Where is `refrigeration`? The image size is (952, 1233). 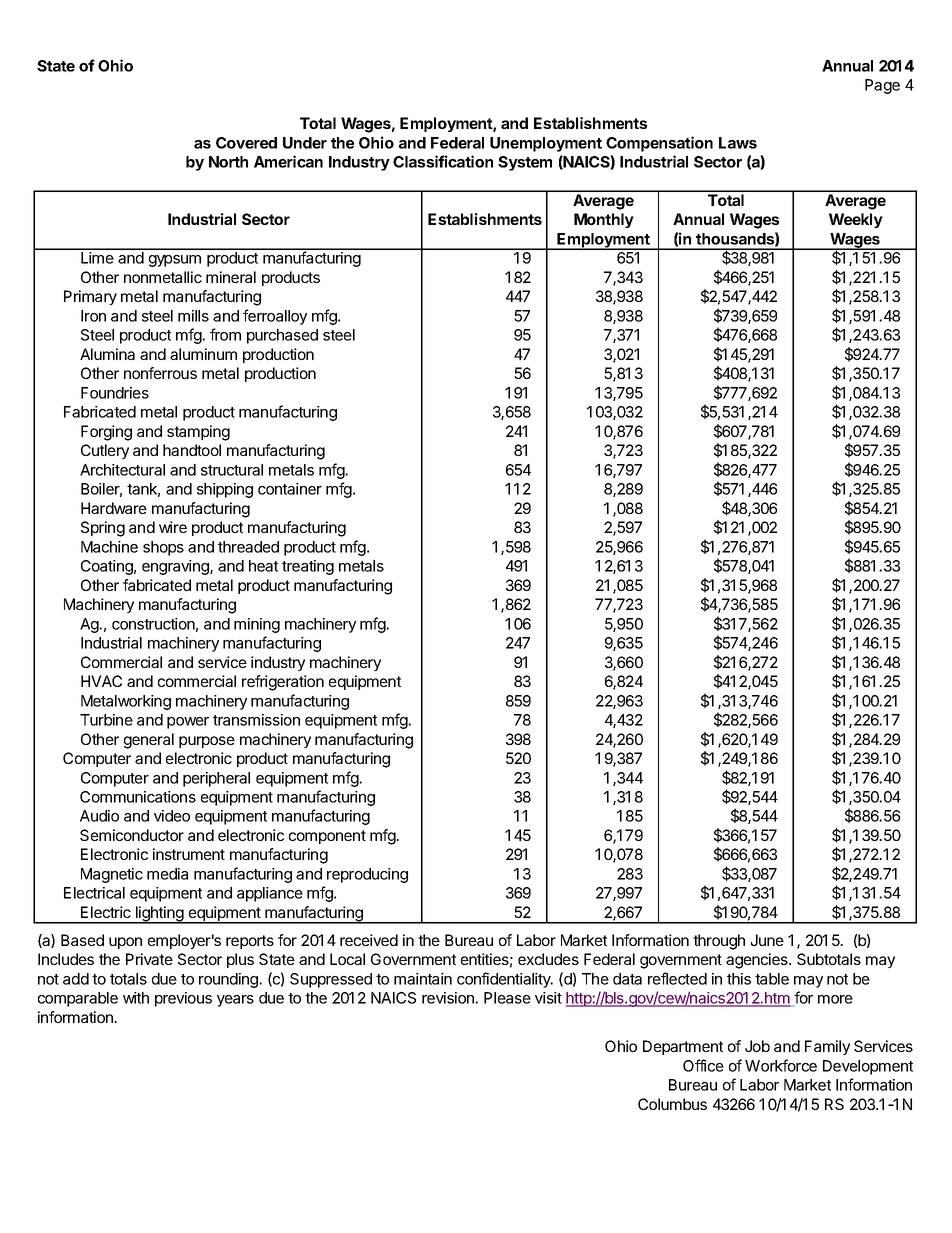 refrigeration is located at coordinates (283, 683).
